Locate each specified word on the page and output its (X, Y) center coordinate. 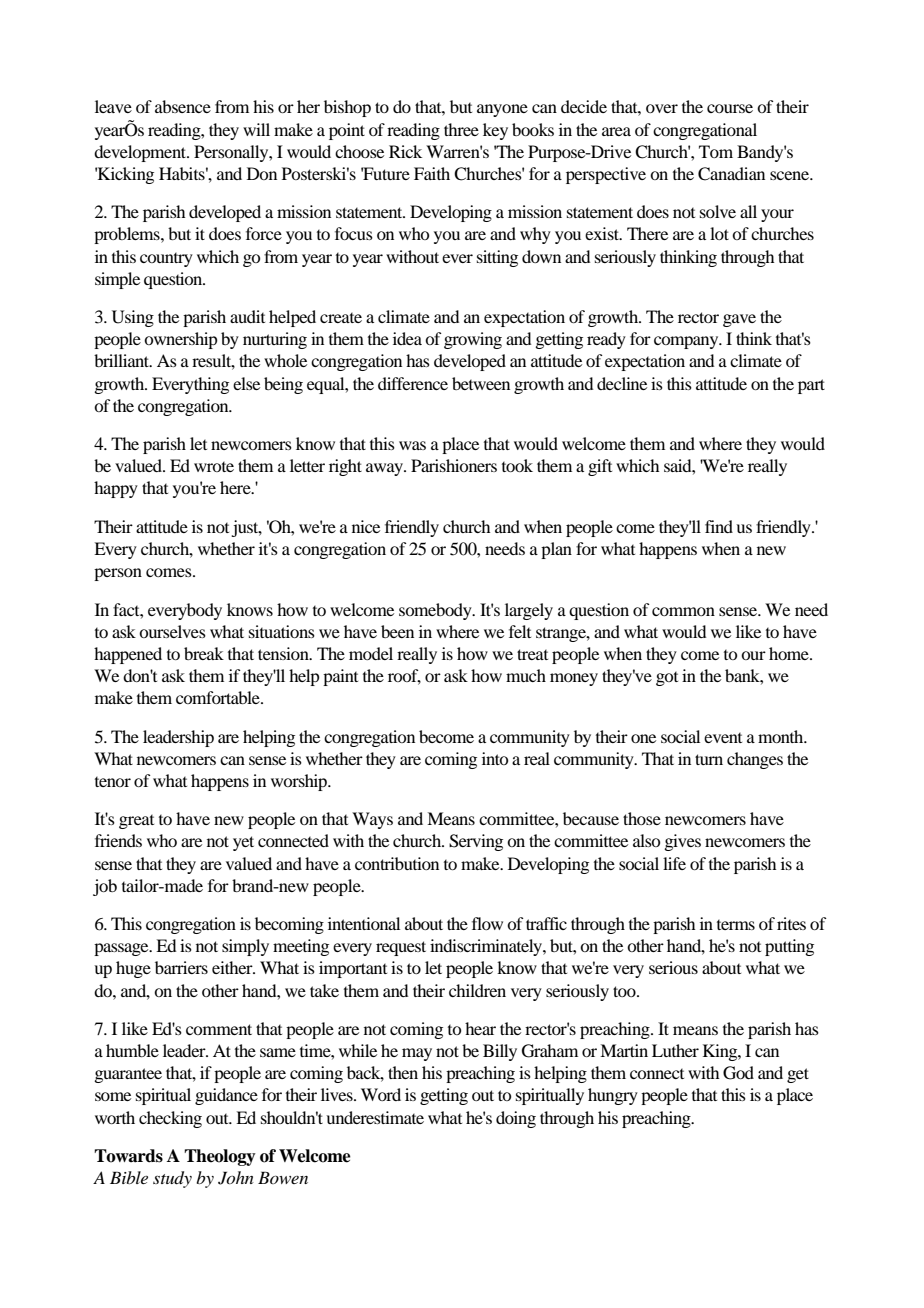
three (461, 129)
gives (682, 842)
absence (183, 106)
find (719, 526)
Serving (476, 842)
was (412, 445)
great (136, 822)
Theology (220, 1157)
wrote (214, 467)
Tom (716, 151)
